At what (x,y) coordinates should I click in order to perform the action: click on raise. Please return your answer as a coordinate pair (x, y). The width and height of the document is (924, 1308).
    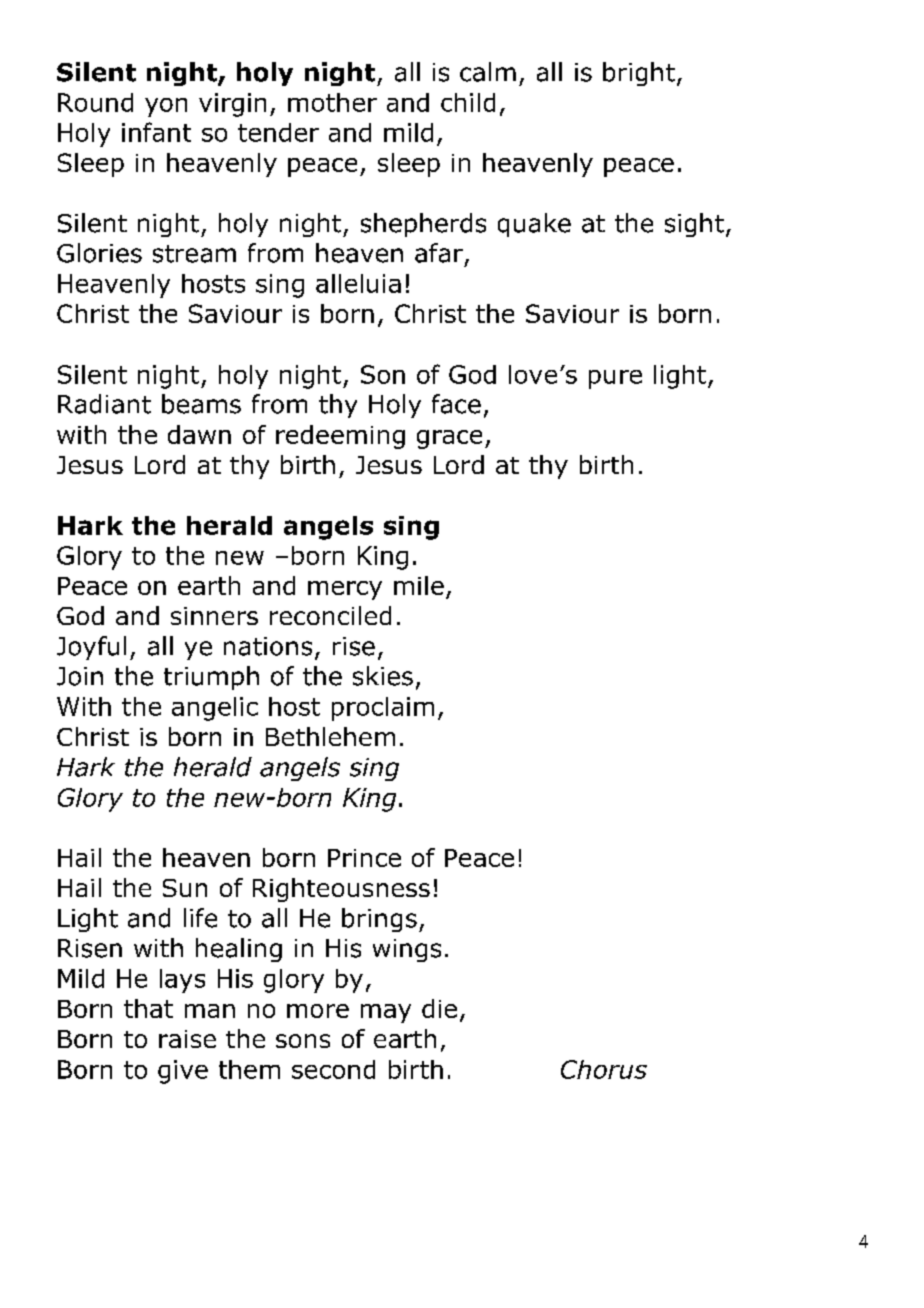
    Looking at the image, I should click on (187, 1039).
